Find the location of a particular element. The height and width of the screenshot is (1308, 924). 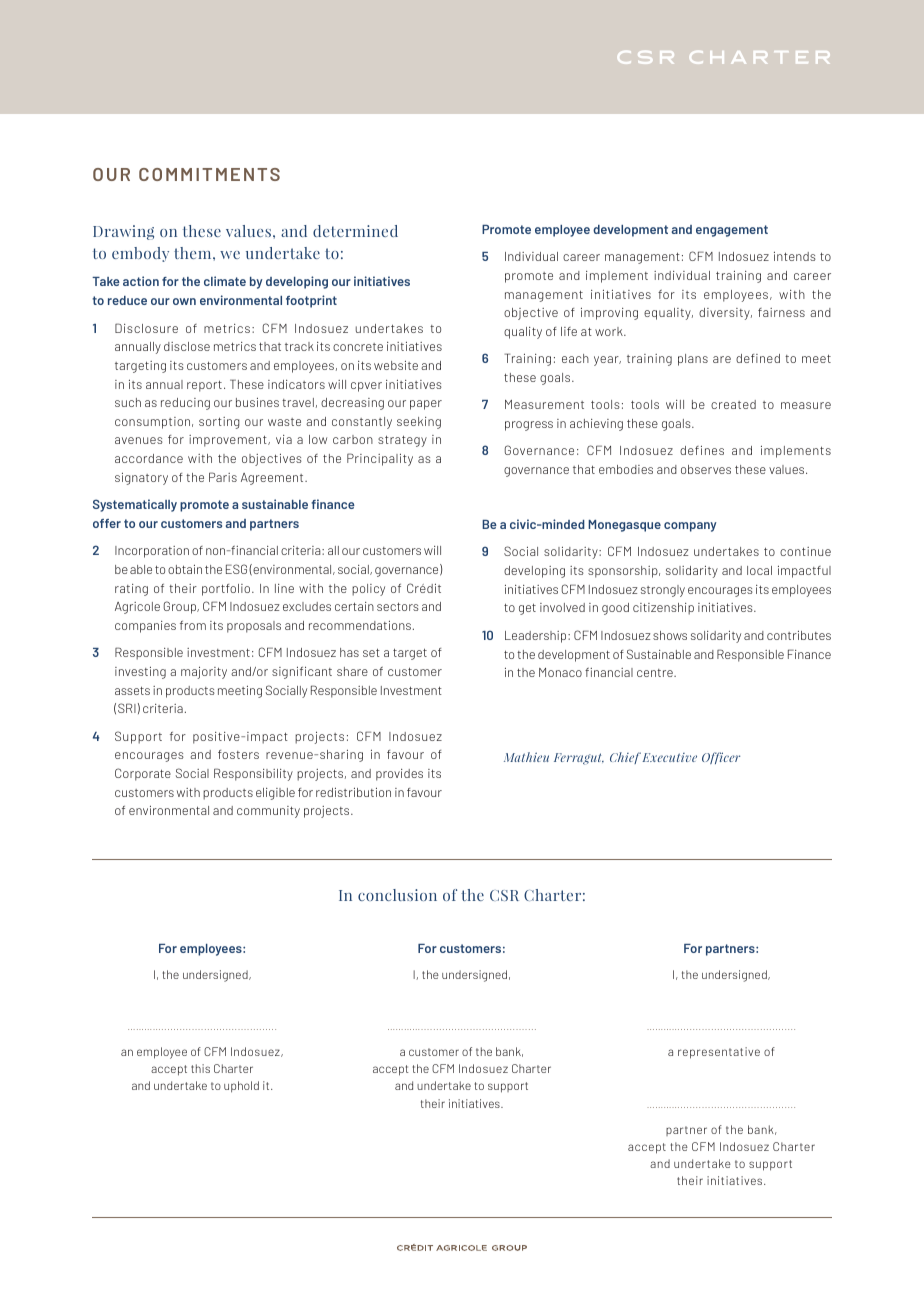

them is located at coordinates (194, 253).
